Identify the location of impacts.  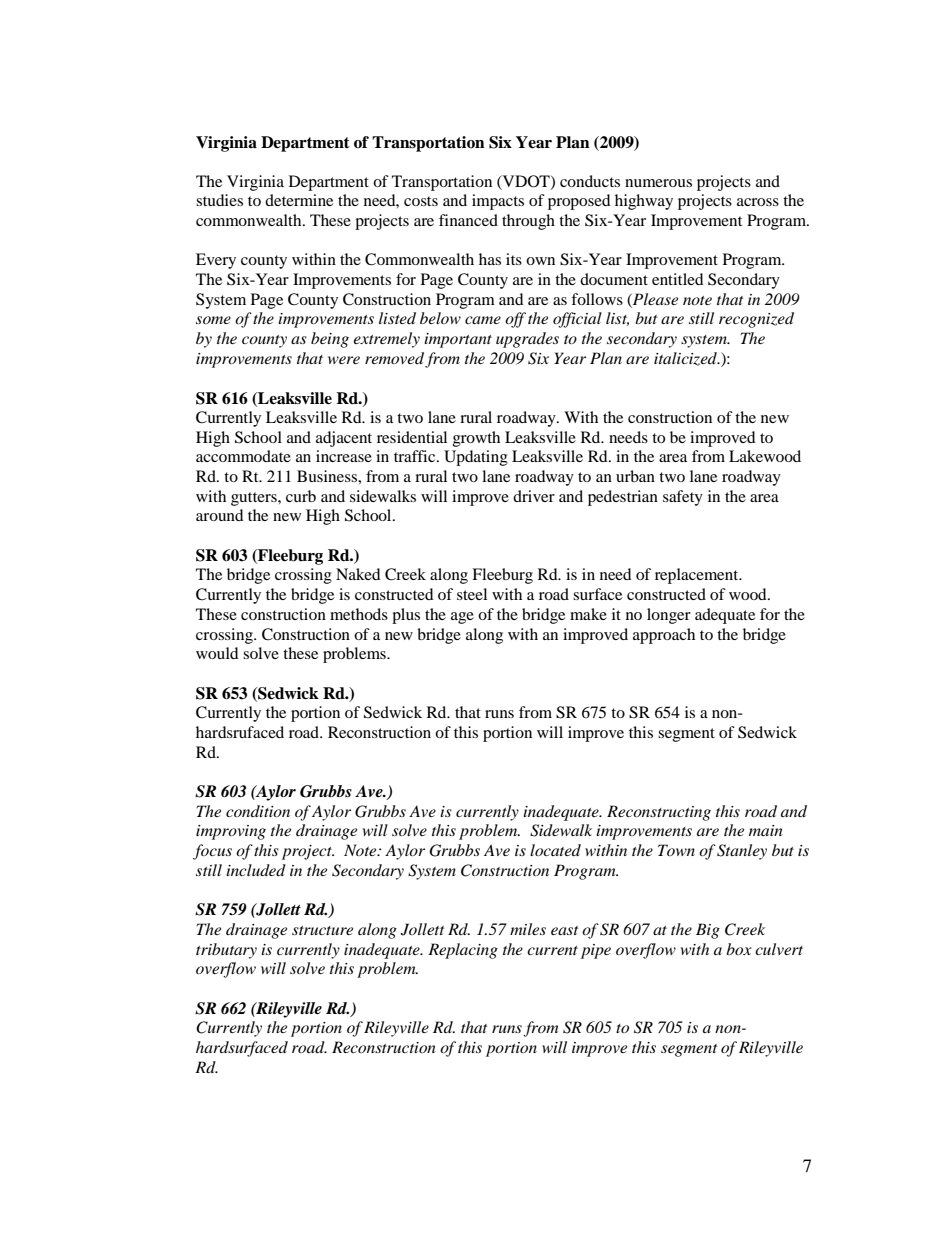
(498, 202).
